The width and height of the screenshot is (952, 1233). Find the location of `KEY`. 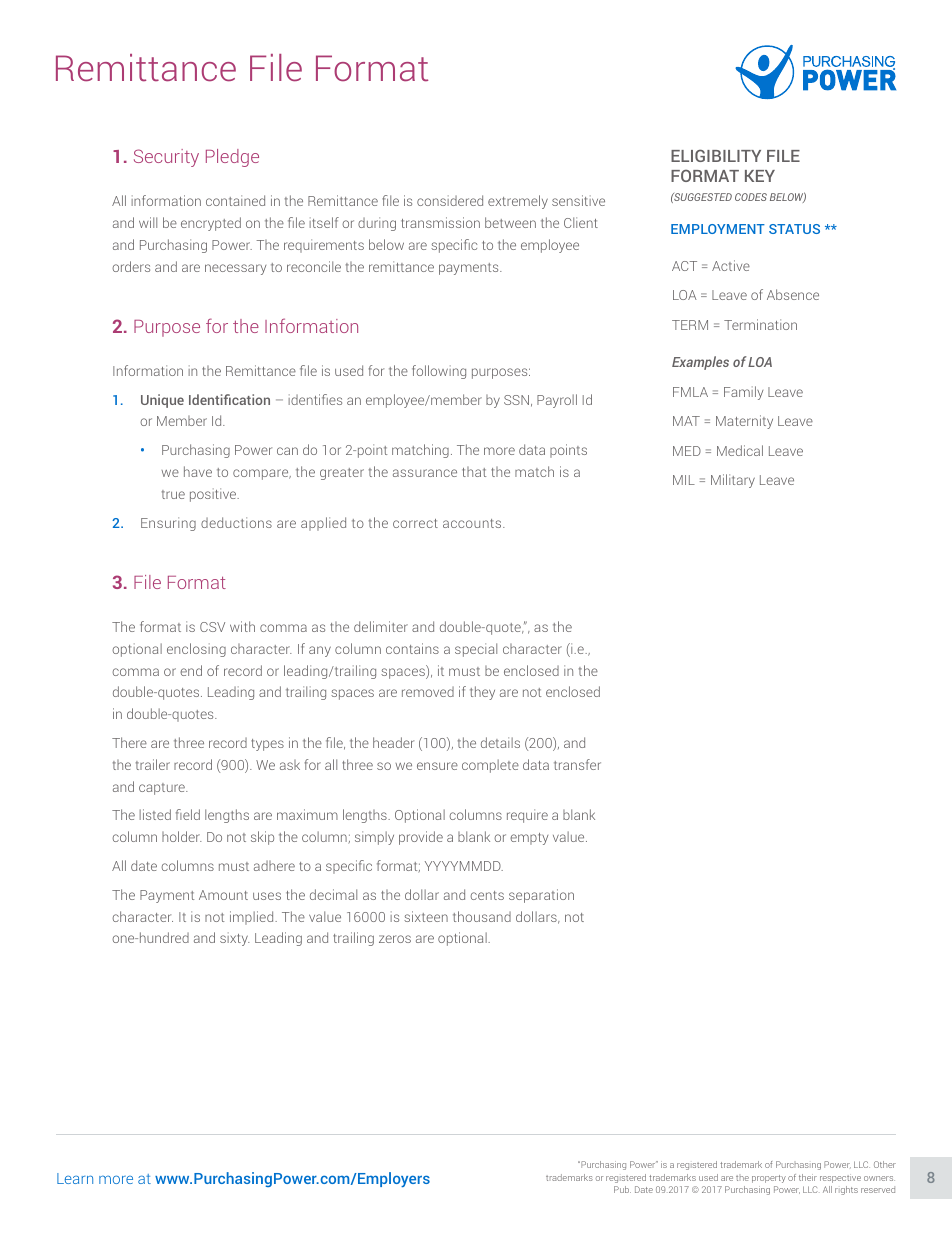

KEY is located at coordinates (760, 176).
